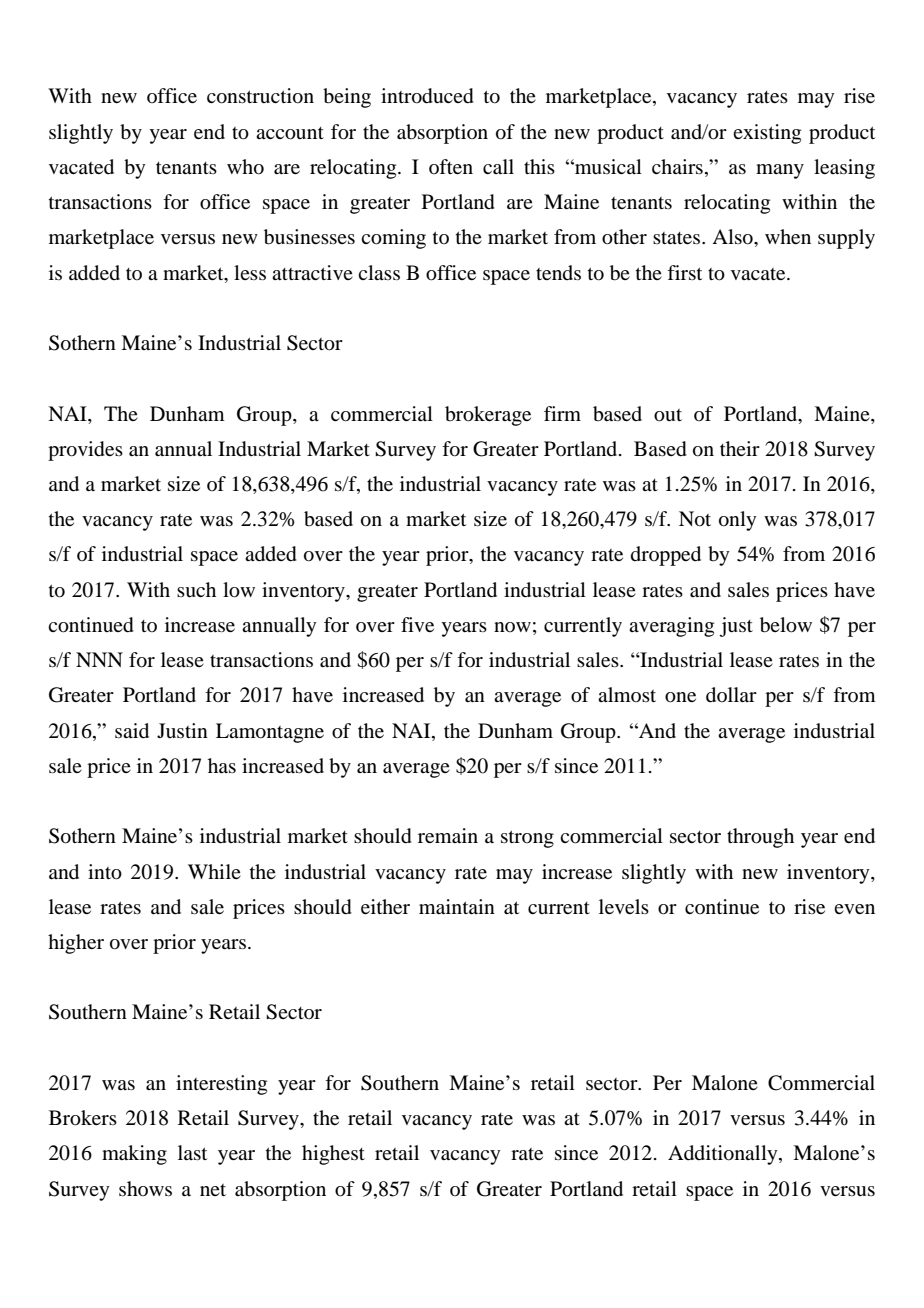 Image resolution: width=924 pixels, height=1308 pixels. I want to click on Additionally, so click(724, 1155).
